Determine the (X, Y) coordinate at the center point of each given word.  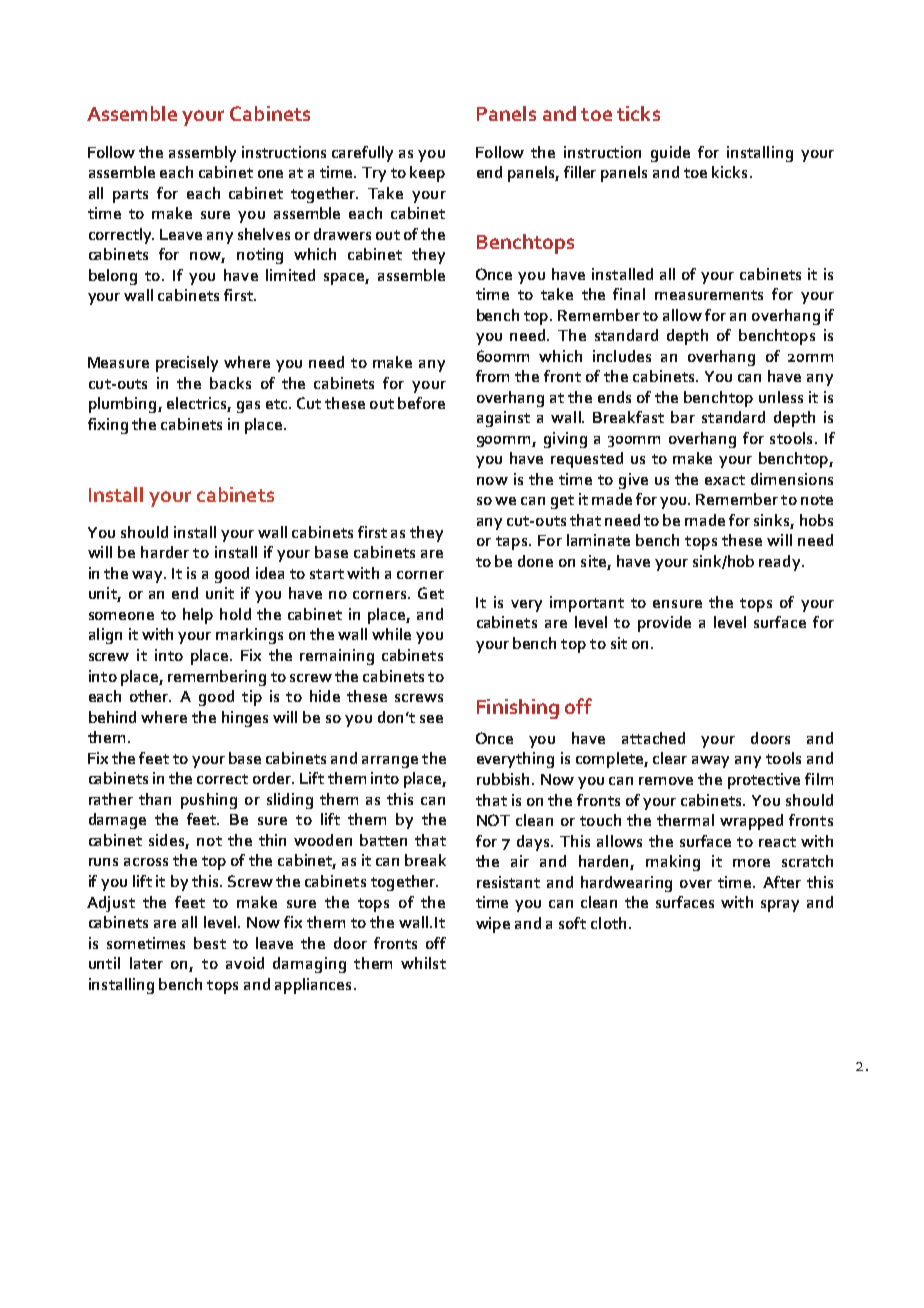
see (431, 719)
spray (780, 906)
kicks (729, 172)
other (150, 696)
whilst (423, 963)
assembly (202, 154)
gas (248, 407)
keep (427, 174)
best (210, 943)
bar (683, 417)
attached (653, 738)
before (421, 403)
